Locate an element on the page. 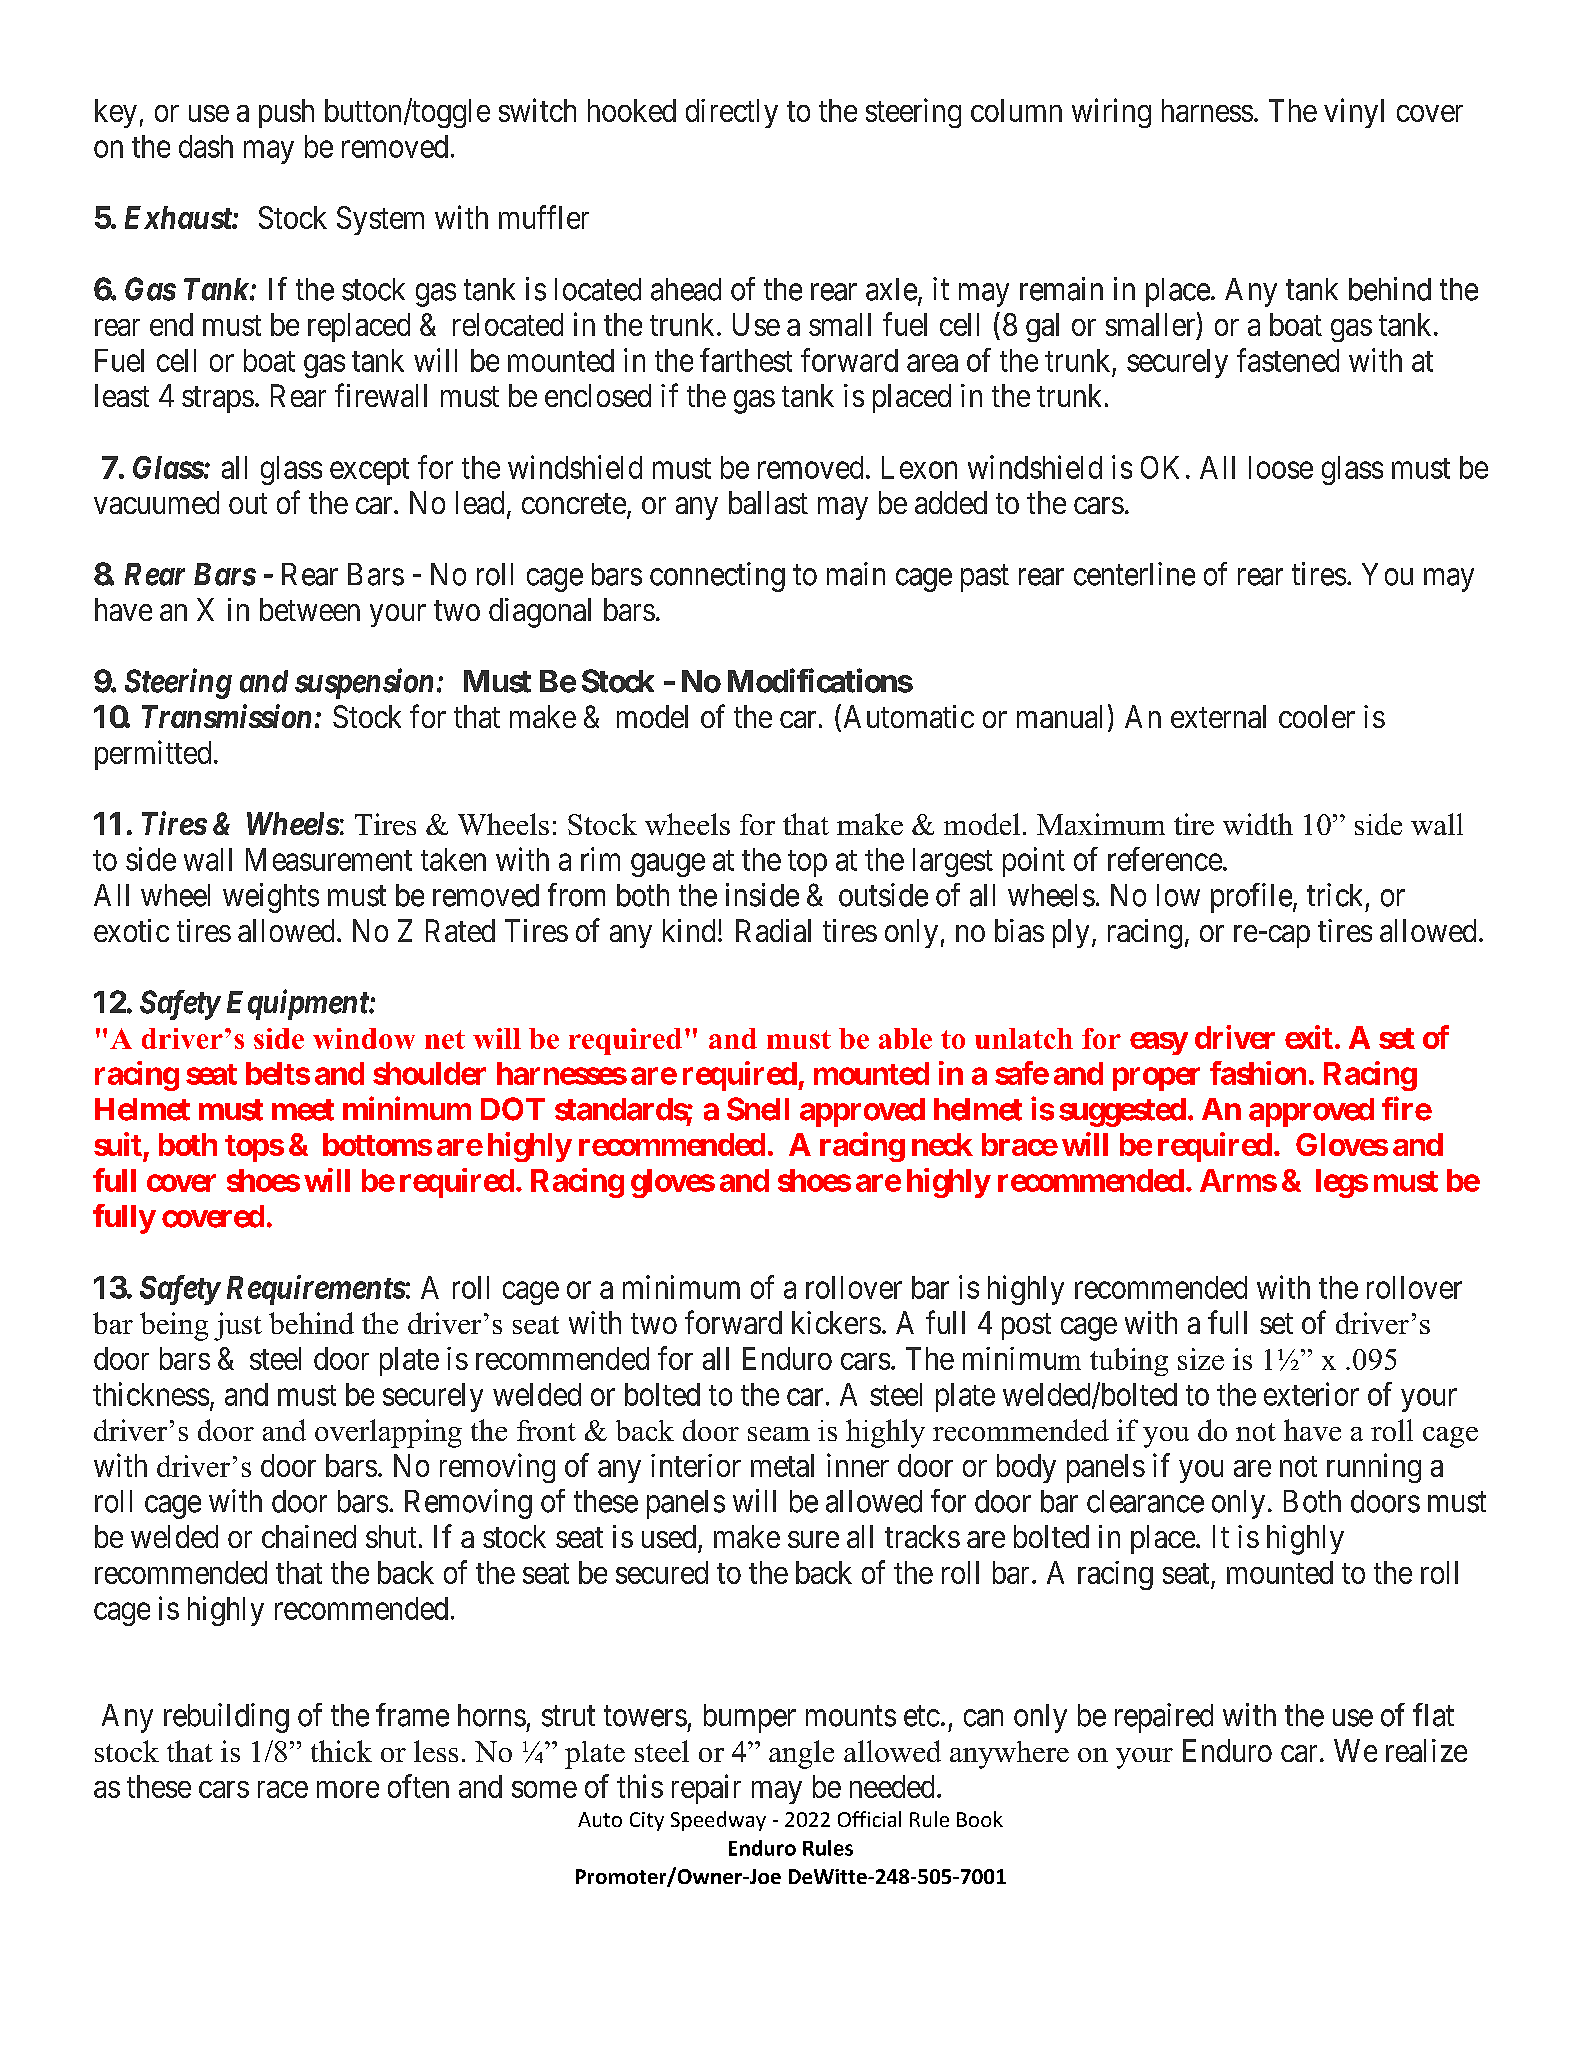  angle is located at coordinates (801, 1754).
